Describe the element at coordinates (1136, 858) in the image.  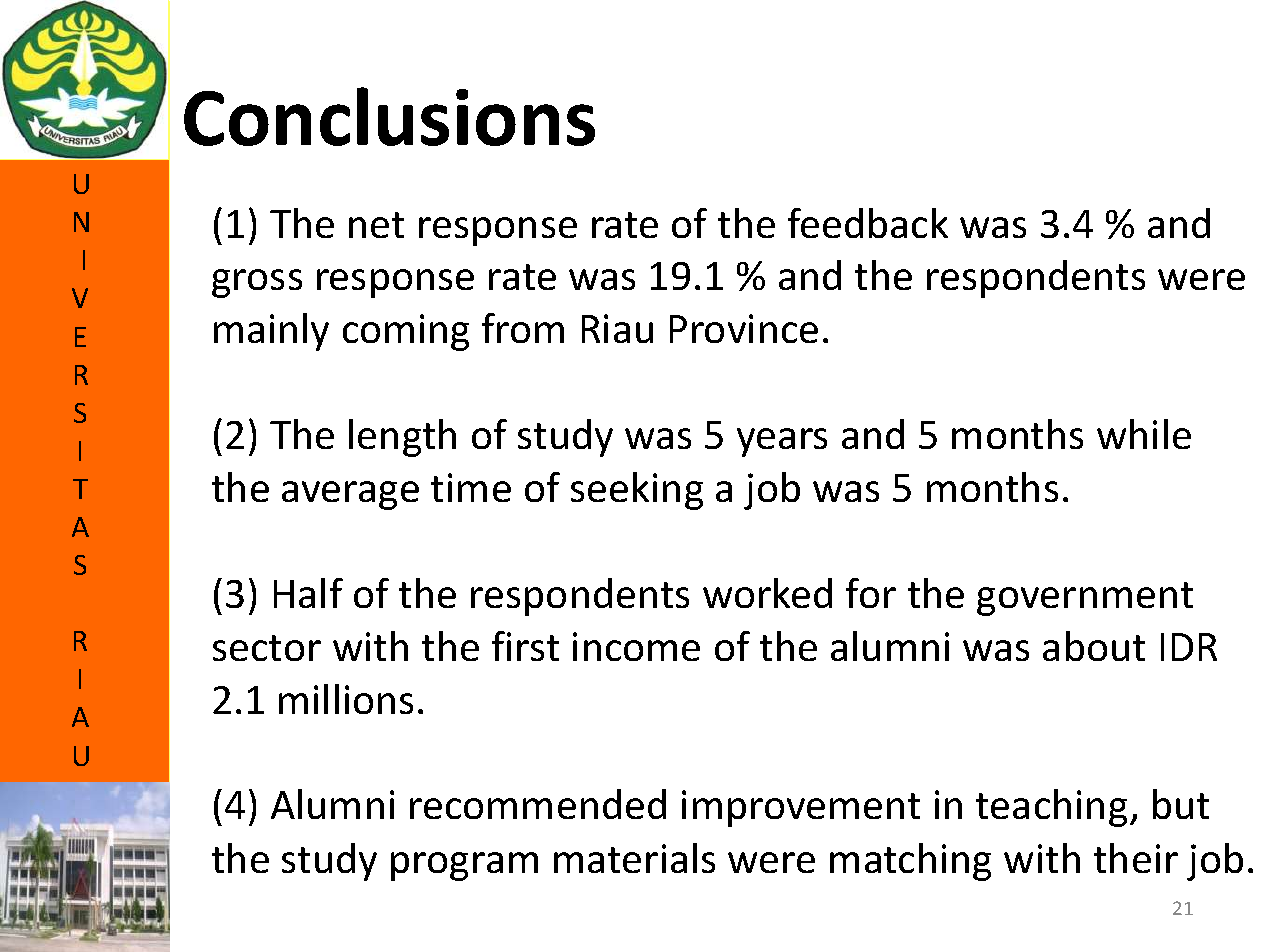
I see `their` at that location.
